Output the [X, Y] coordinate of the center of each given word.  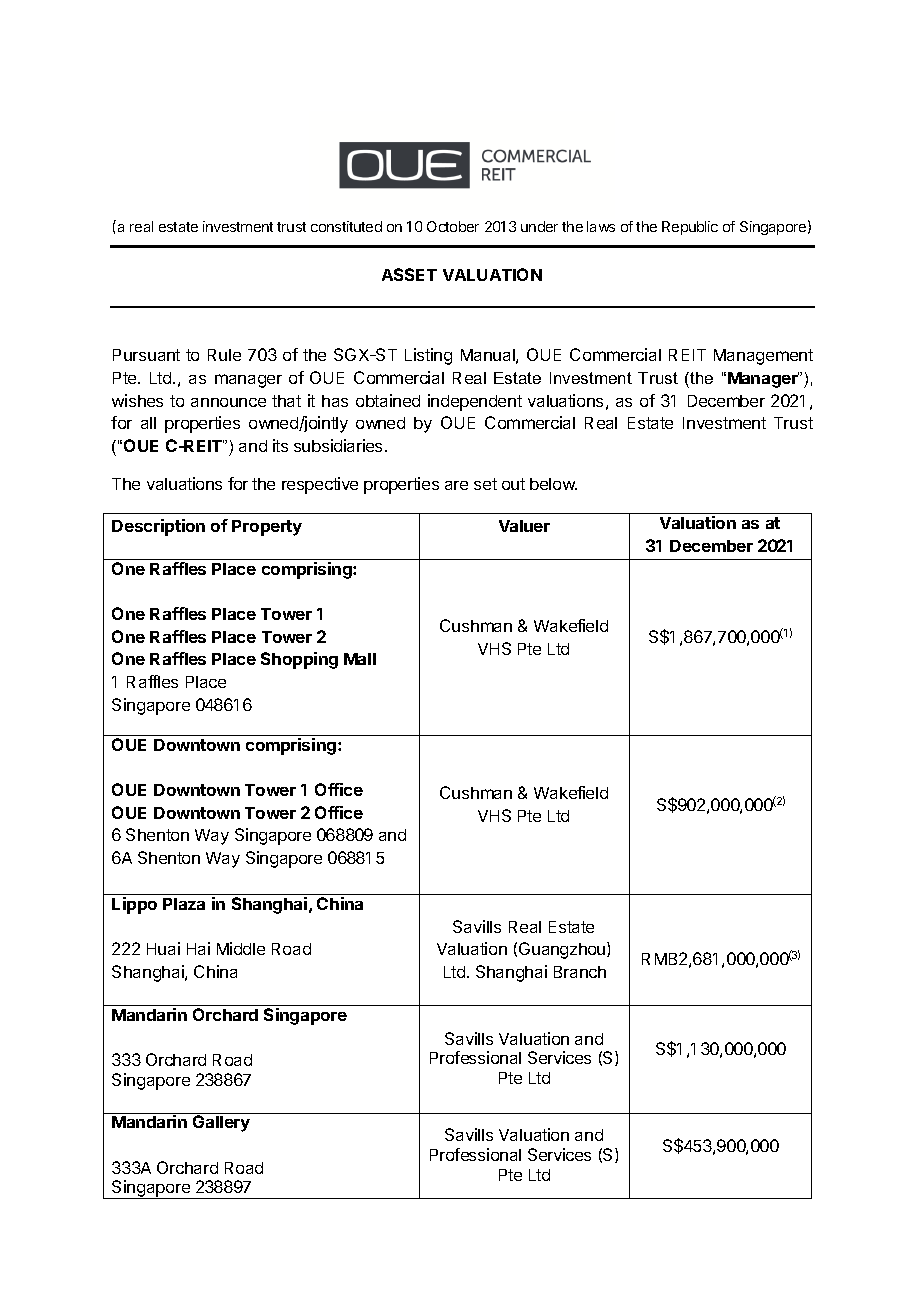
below [553, 484]
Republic [690, 228]
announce [228, 402]
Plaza [184, 904]
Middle [241, 948]
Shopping [299, 660]
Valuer [524, 526]
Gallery [221, 1123]
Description [158, 527]
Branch [580, 972]
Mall [360, 659]
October [453, 226]
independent [475, 402]
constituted [346, 226]
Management [763, 357]
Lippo [134, 905]
